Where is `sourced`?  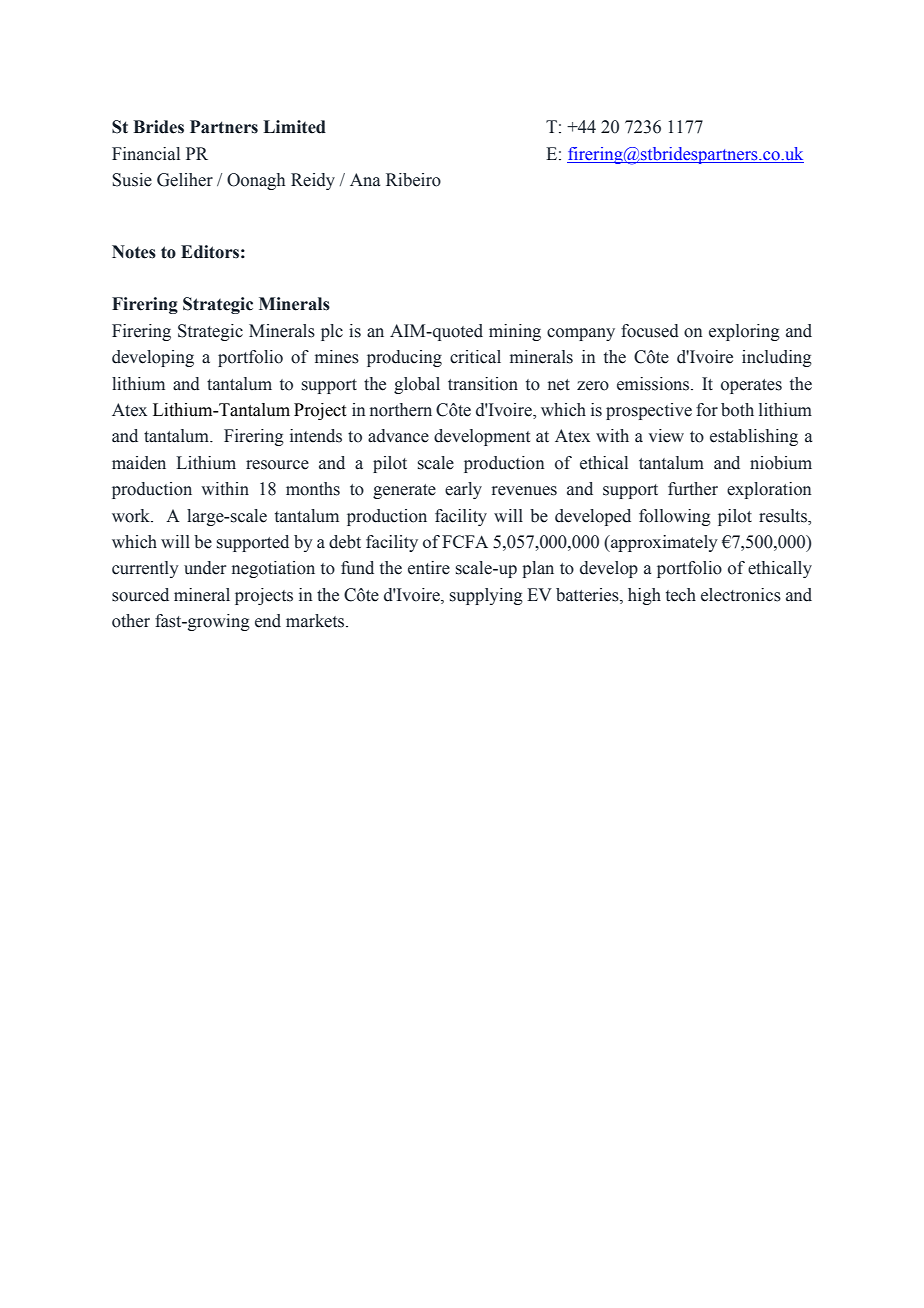 sourced is located at coordinates (140, 595).
